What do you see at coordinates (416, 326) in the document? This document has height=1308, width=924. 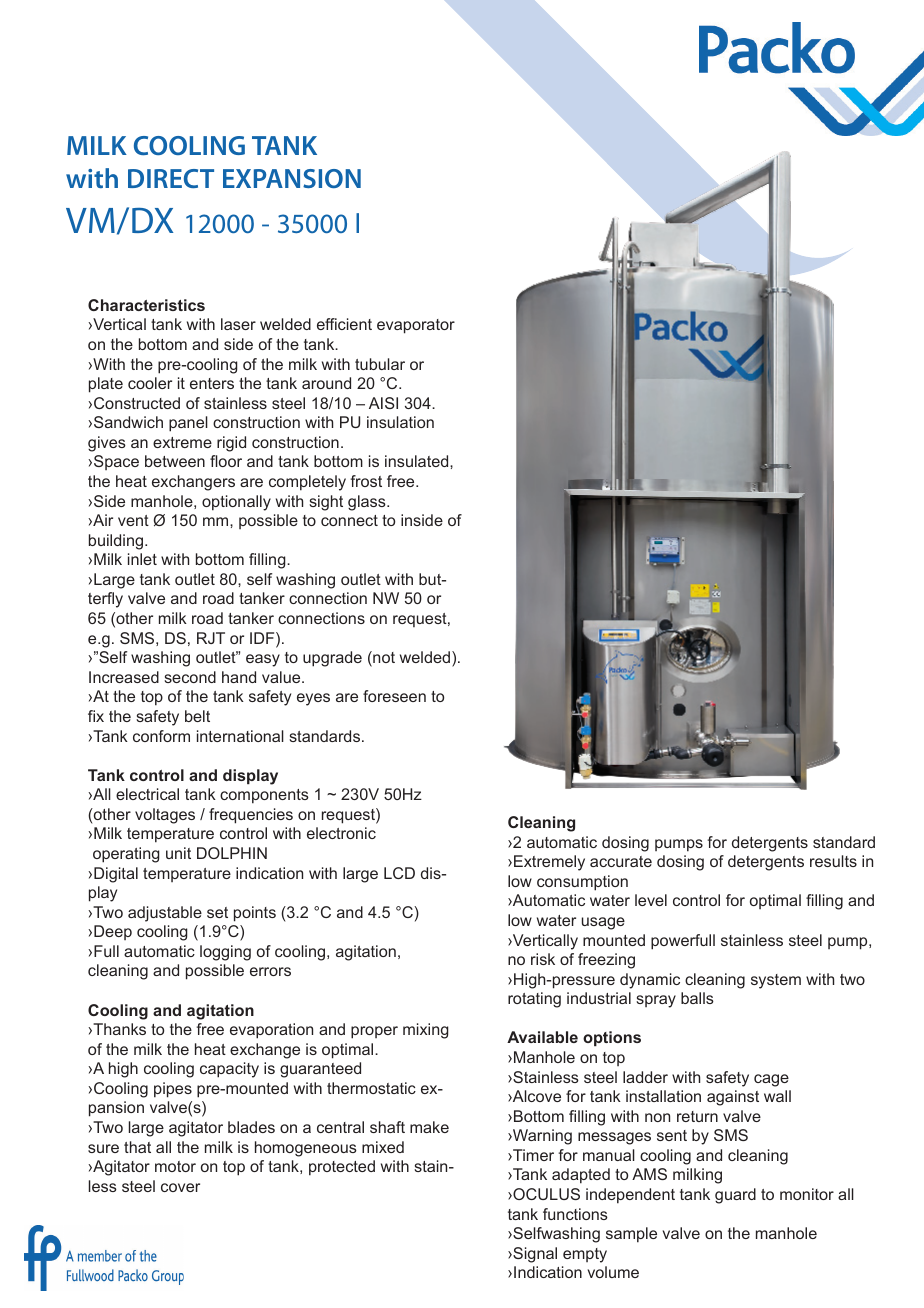 I see `evaporator` at bounding box center [416, 326].
